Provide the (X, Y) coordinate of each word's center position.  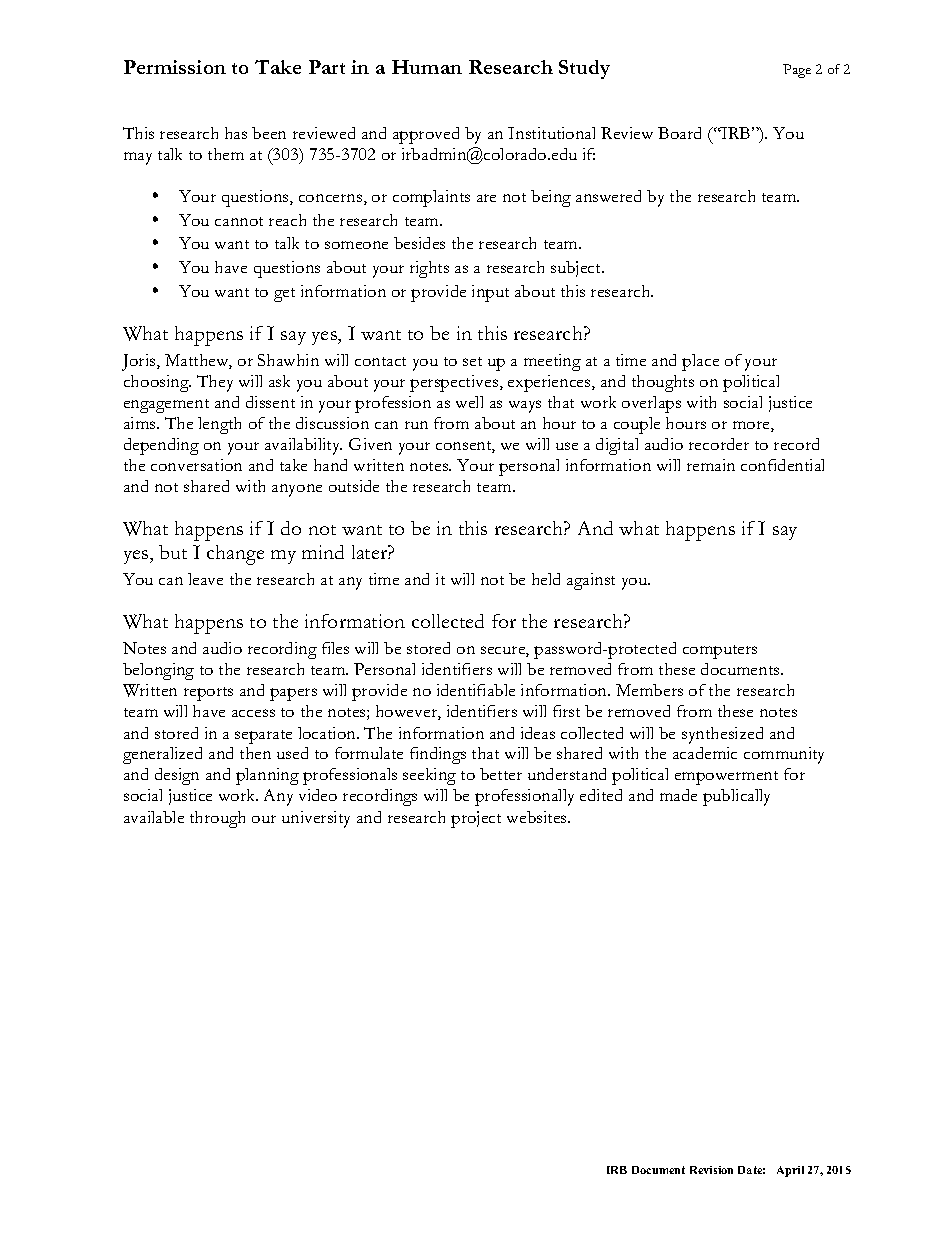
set (472, 361)
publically (736, 797)
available (154, 817)
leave (205, 579)
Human (427, 67)
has (236, 133)
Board (679, 133)
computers (720, 652)
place (700, 362)
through (217, 819)
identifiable (476, 690)
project (476, 819)
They (215, 383)
